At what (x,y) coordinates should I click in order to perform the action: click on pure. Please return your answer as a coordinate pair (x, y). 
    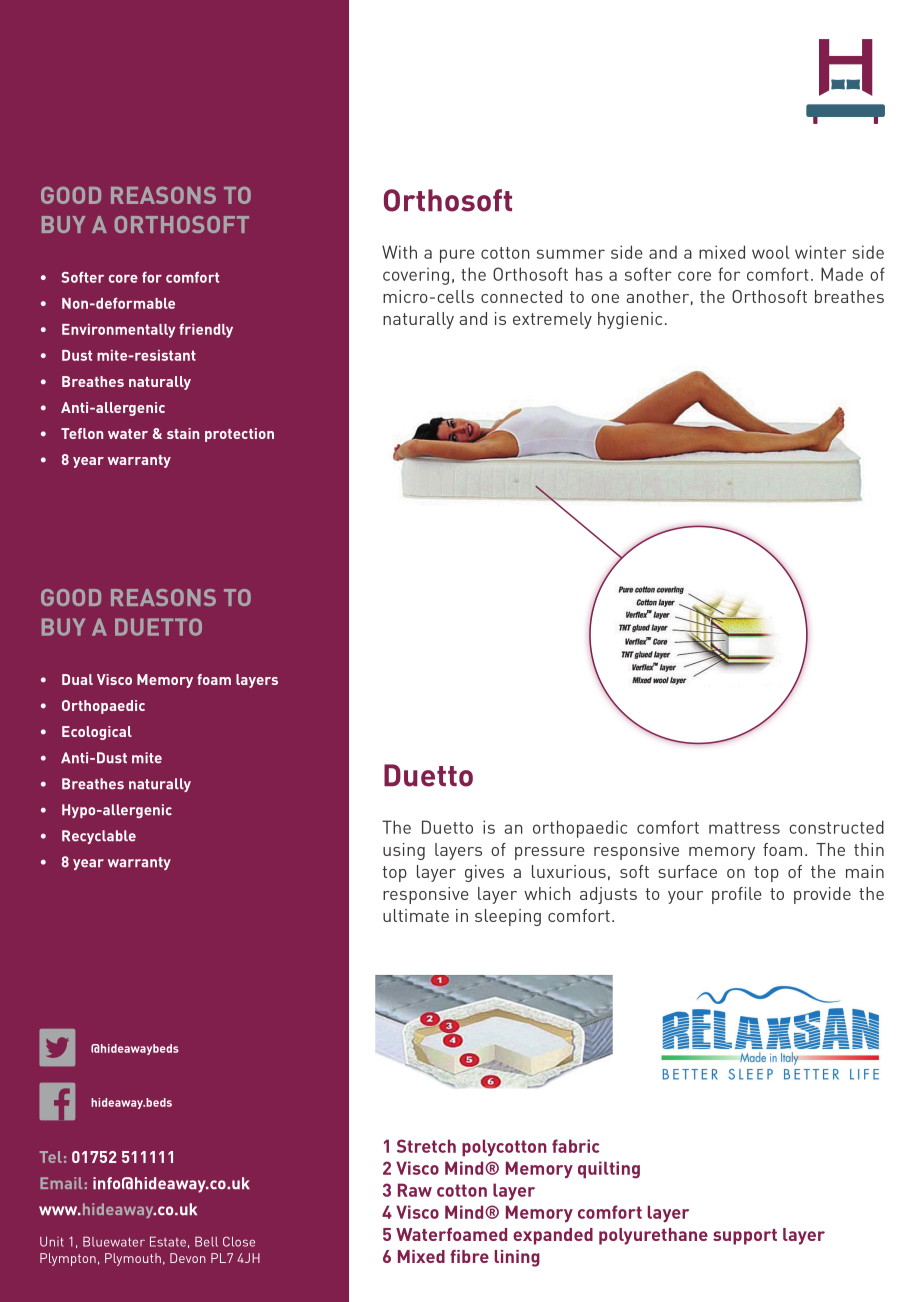
    Looking at the image, I should click on (457, 256).
